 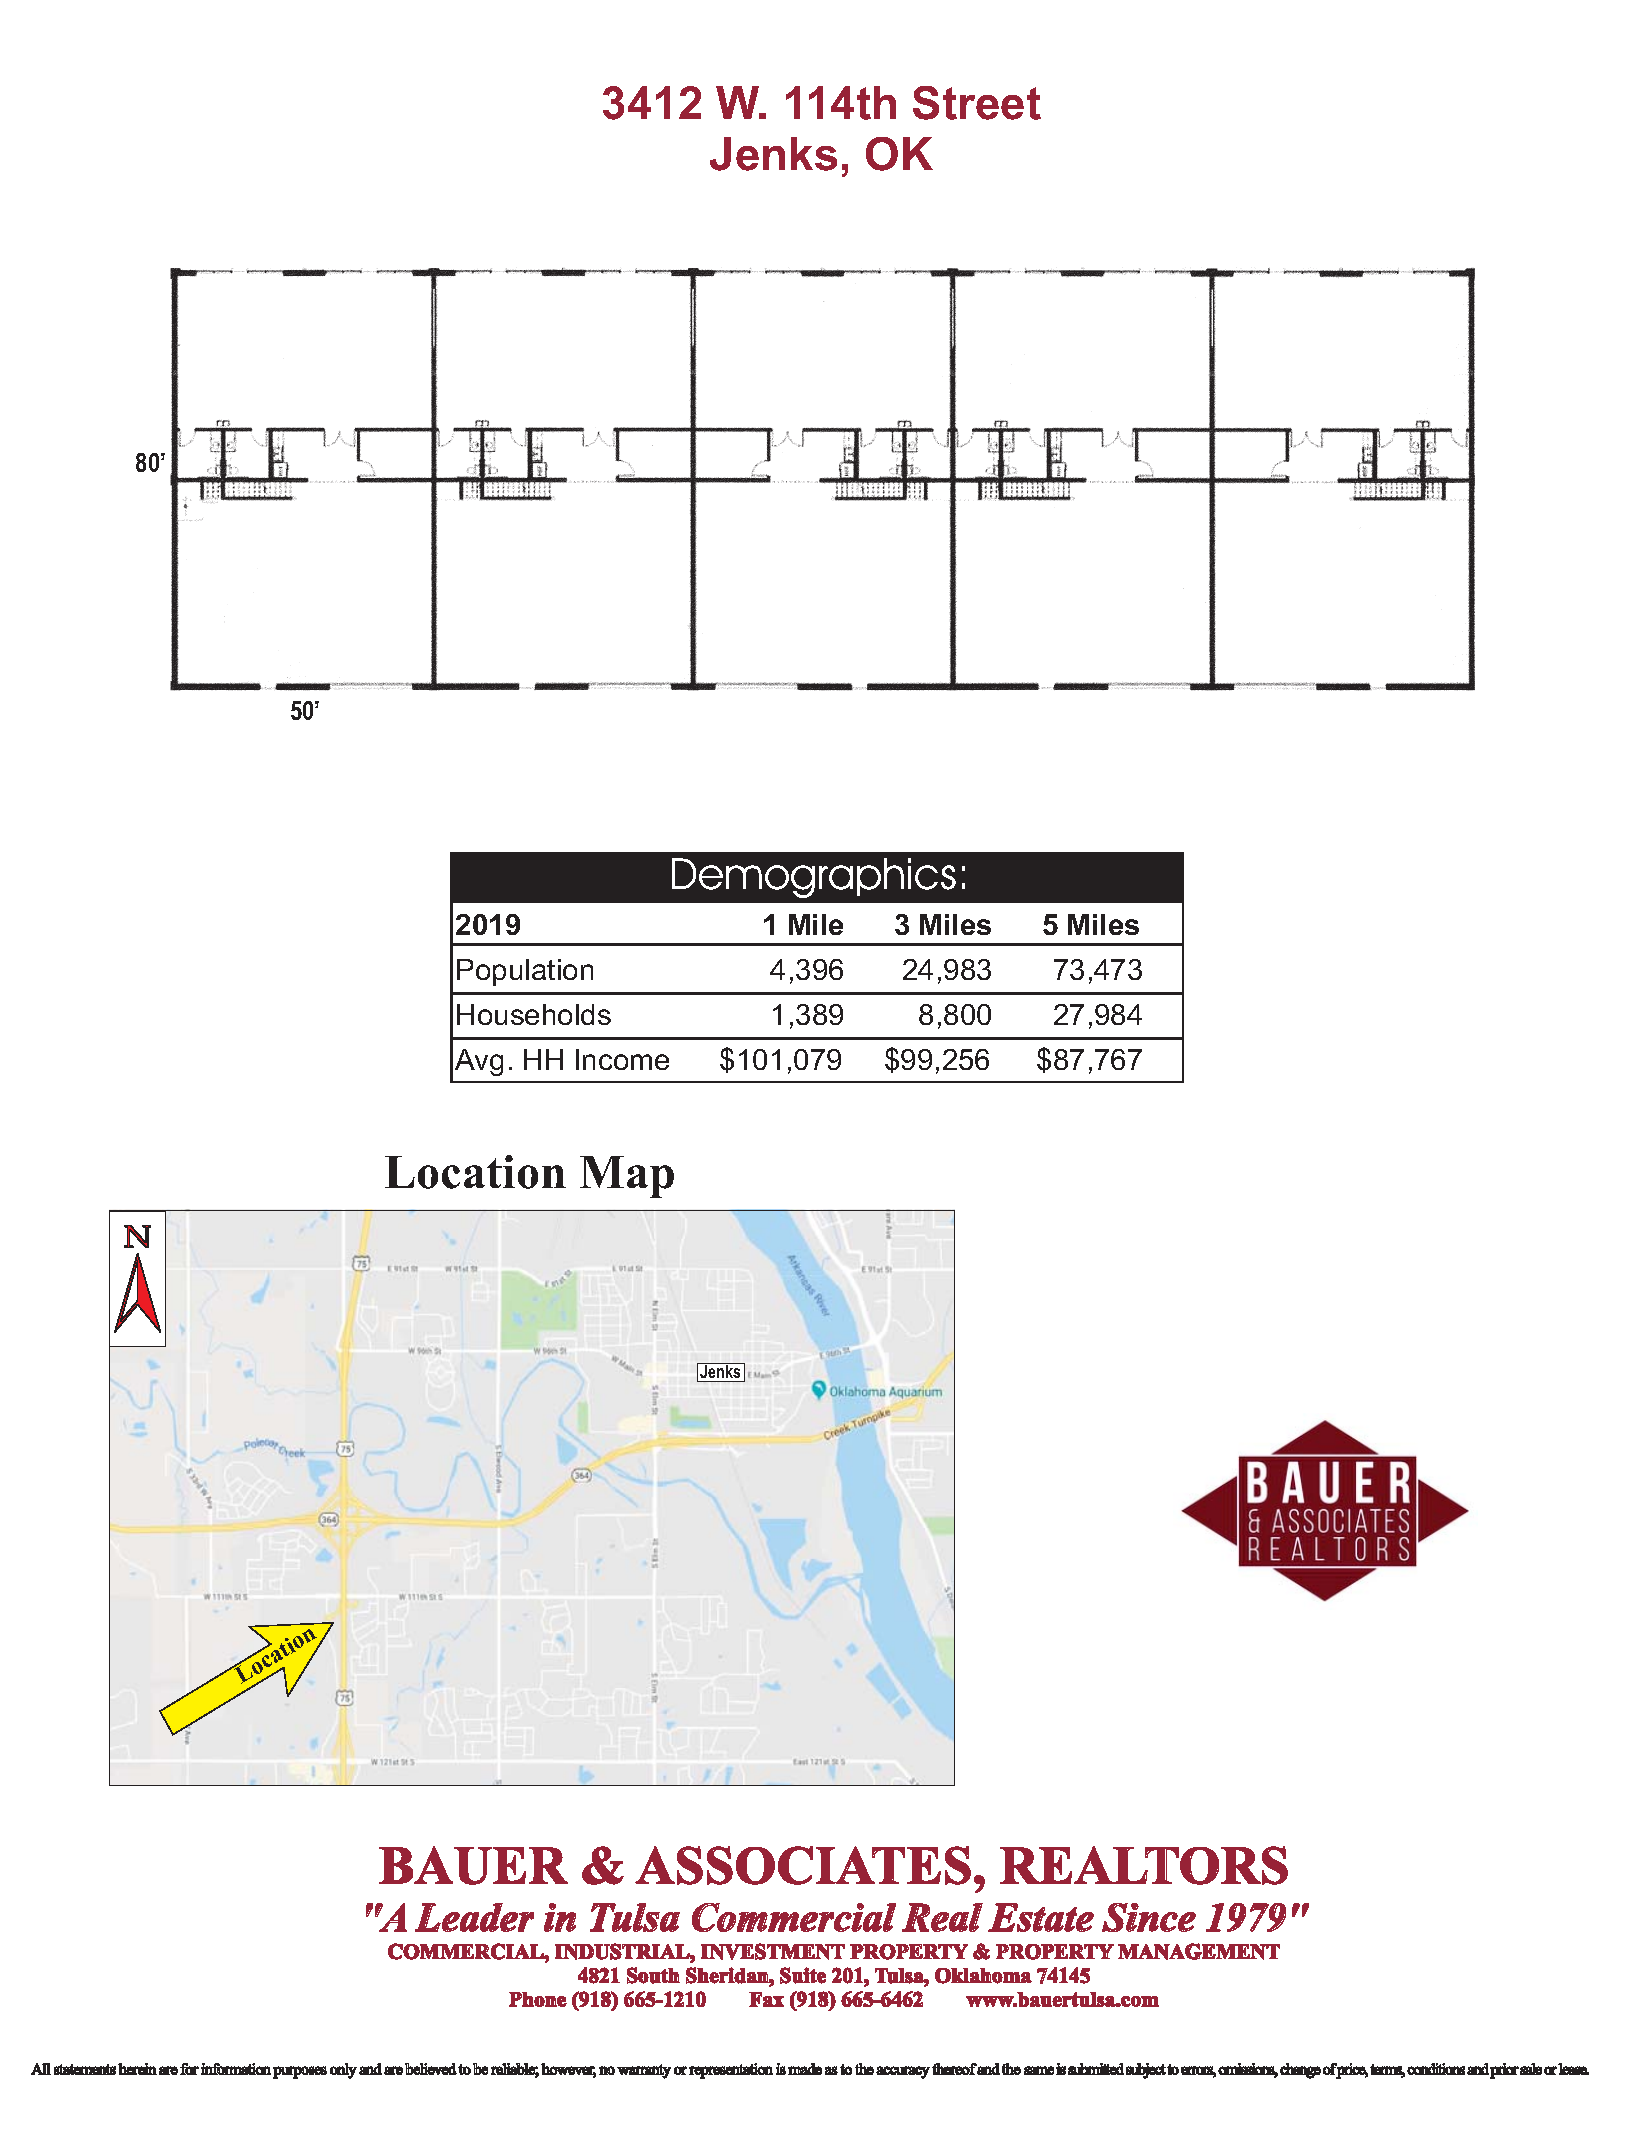 What do you see at coordinates (622, 1059) in the page?
I see `Income` at bounding box center [622, 1059].
